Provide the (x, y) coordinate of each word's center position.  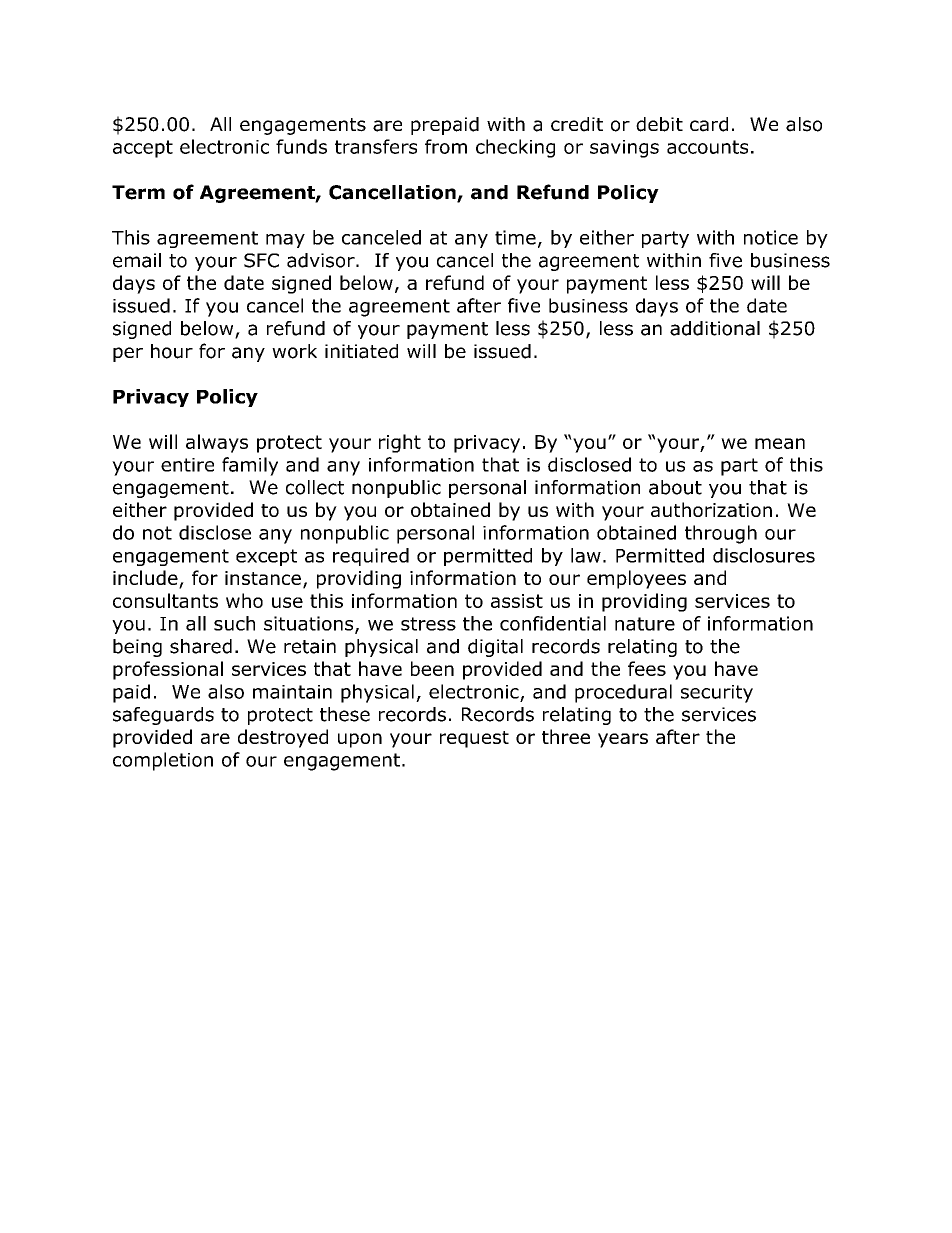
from (446, 146)
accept (143, 149)
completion (163, 761)
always (217, 443)
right (400, 443)
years (623, 740)
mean (780, 443)
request (474, 739)
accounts (707, 147)
